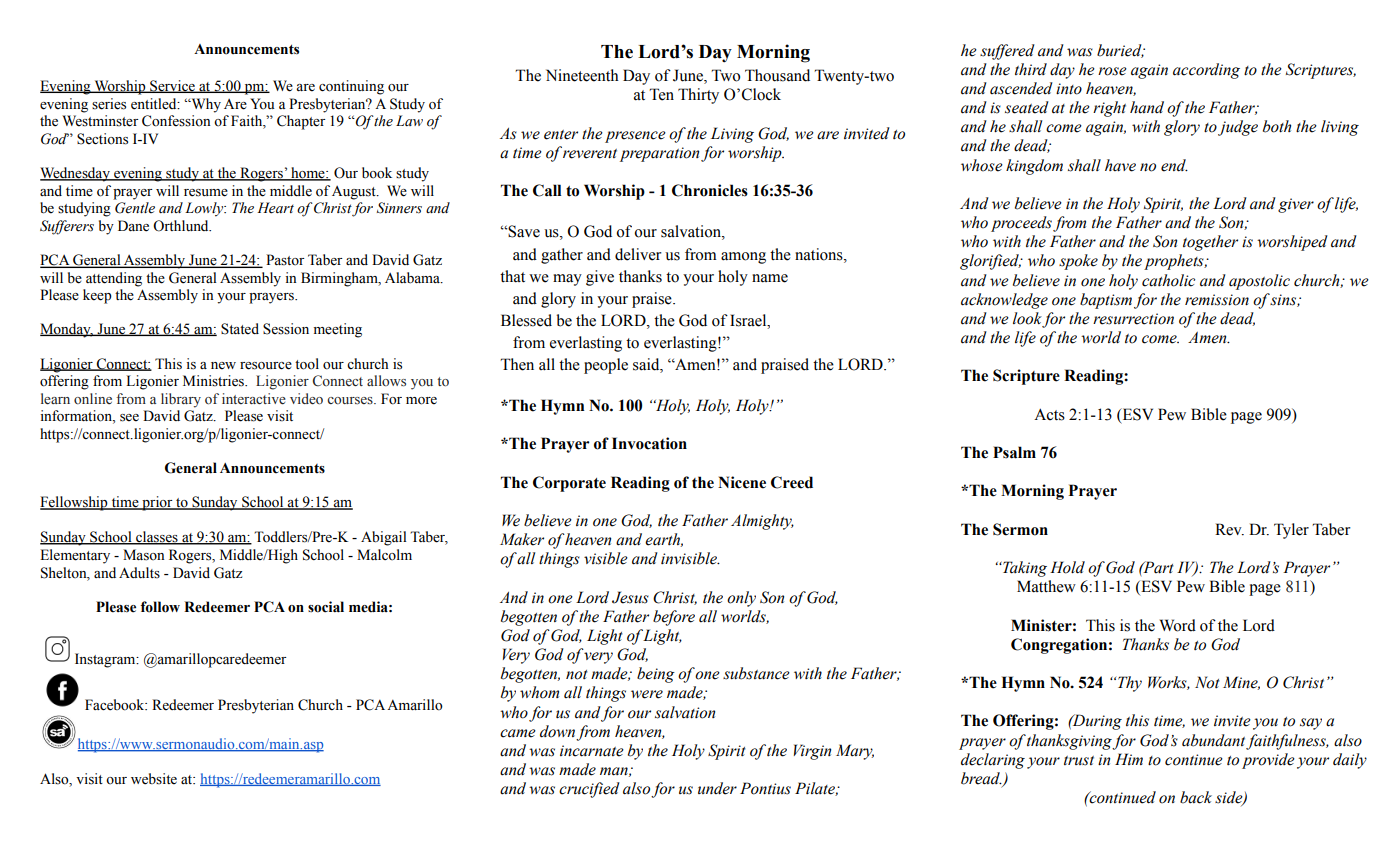  I want to click on Lowly, so click(205, 209).
